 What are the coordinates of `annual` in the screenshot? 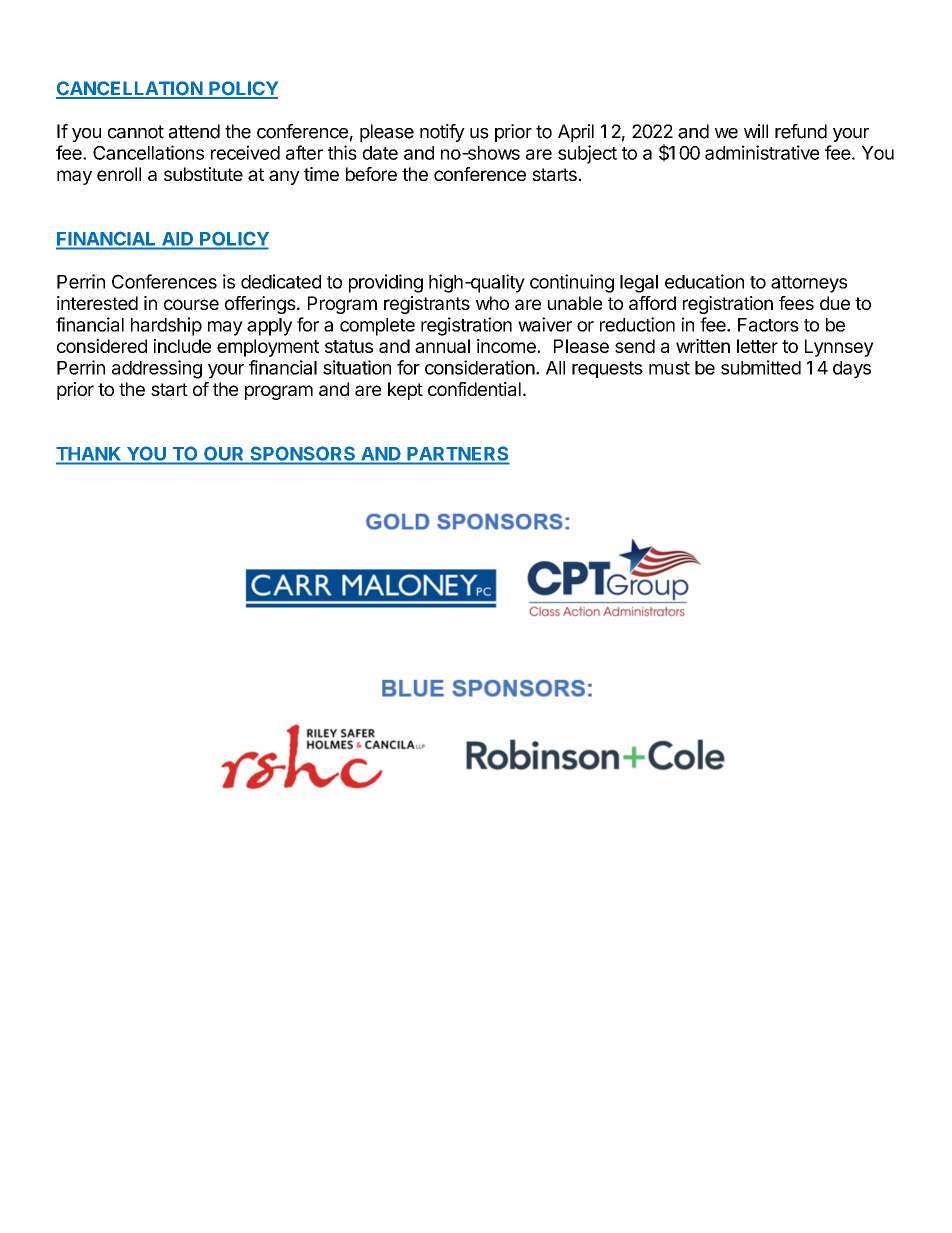 It's located at (442, 346).
